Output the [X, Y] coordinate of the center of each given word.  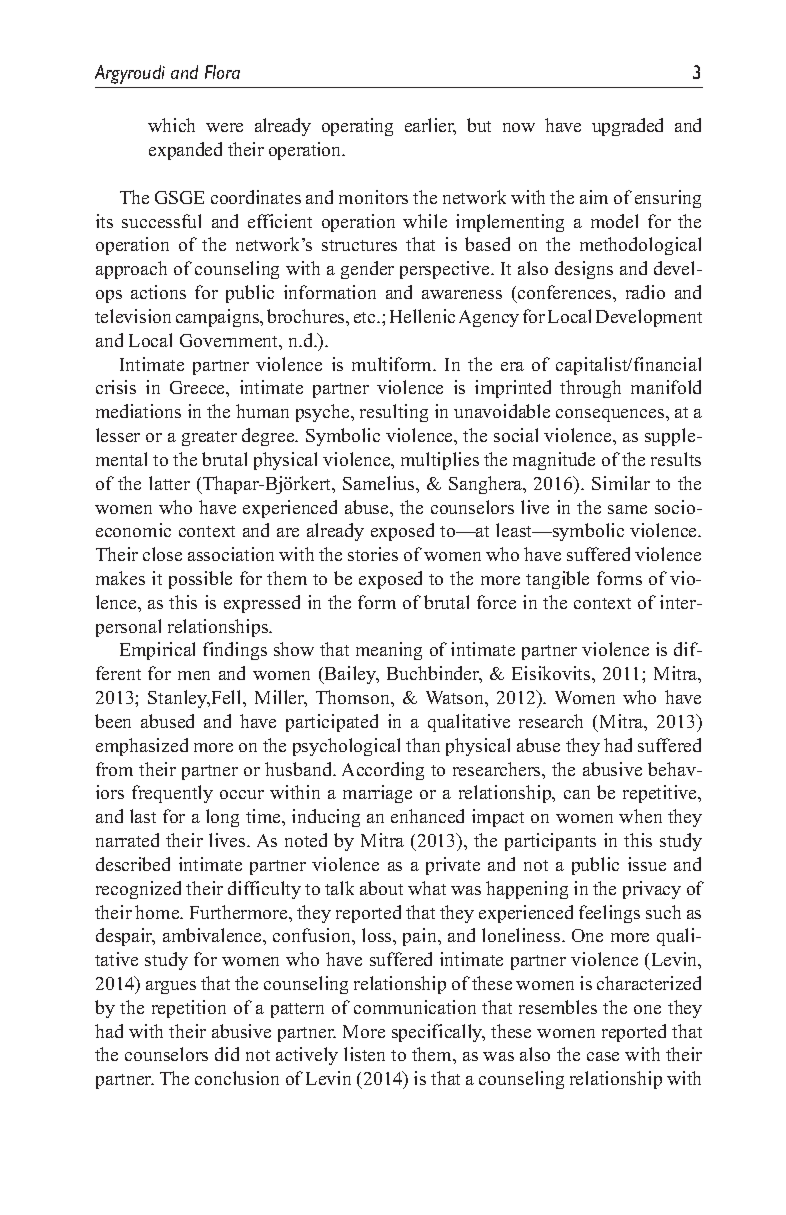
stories [373, 554]
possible [200, 580]
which [171, 125]
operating [357, 127]
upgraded [627, 127]
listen [364, 1054]
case [603, 1056]
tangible [557, 580]
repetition [189, 1009]
